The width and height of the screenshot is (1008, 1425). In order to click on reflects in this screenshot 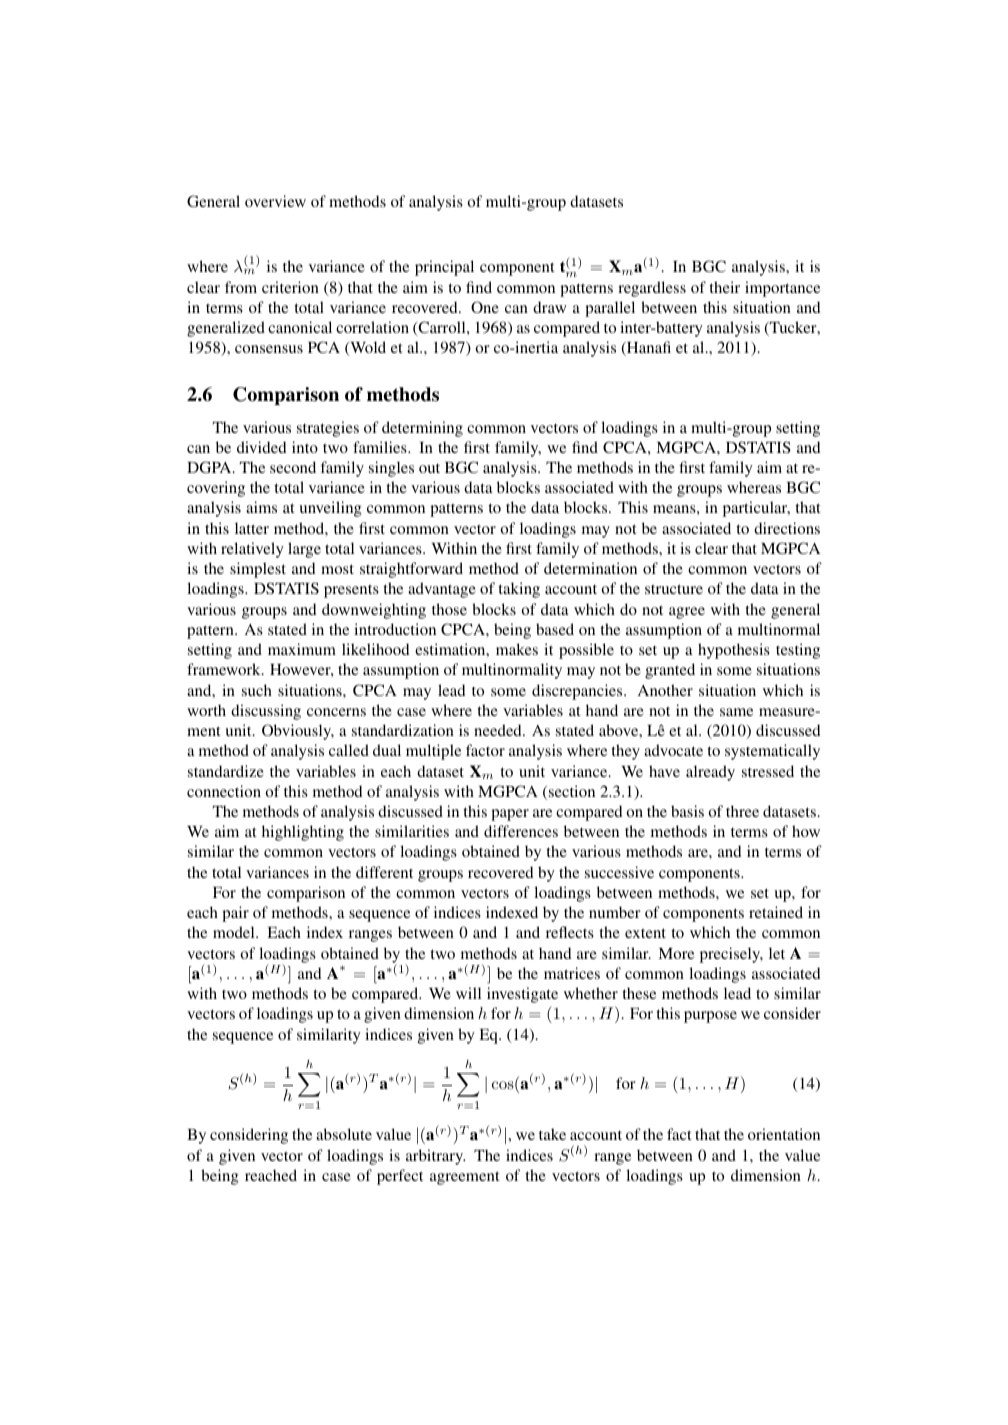, I will do `click(570, 932)`.
